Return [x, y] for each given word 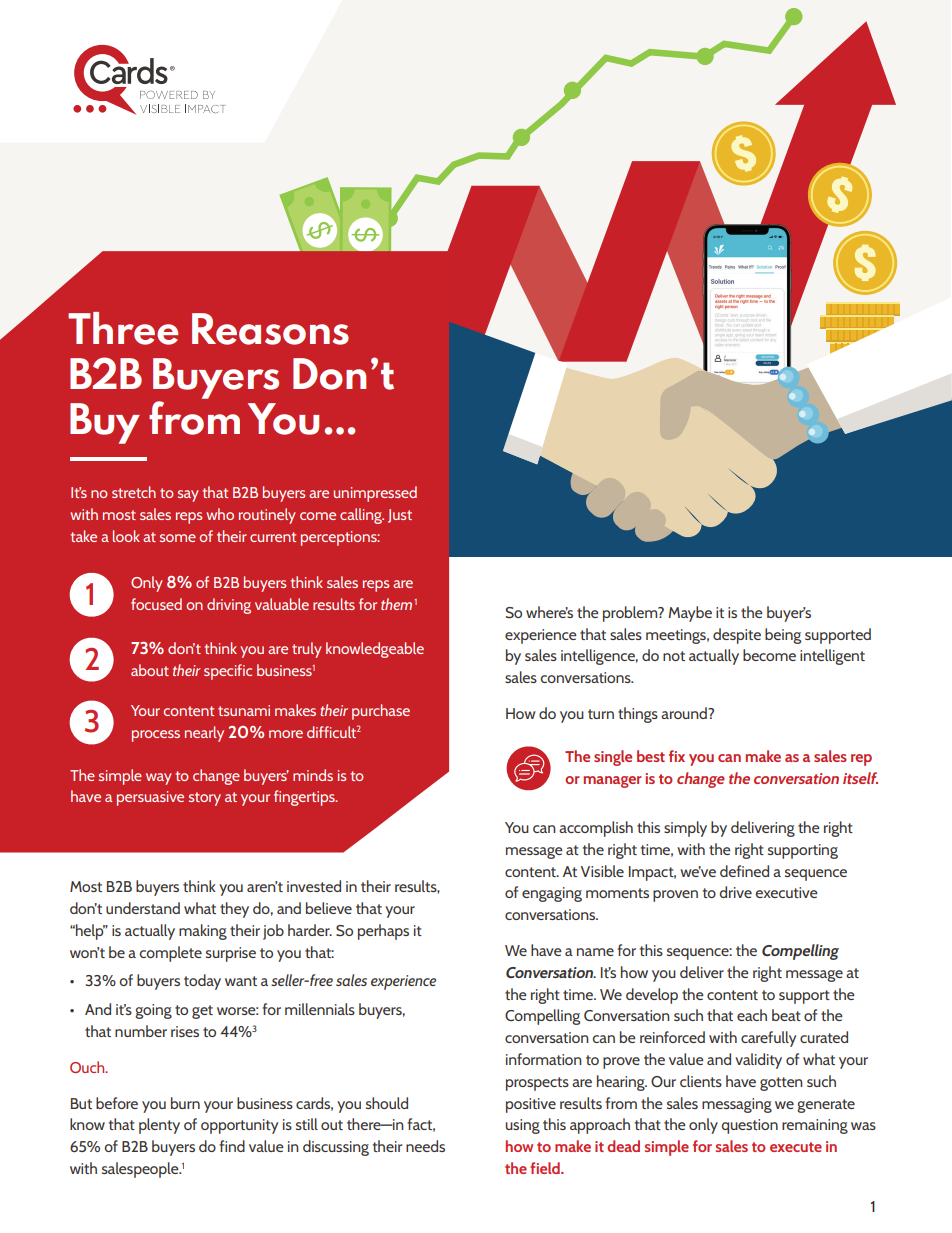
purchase [381, 712]
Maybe [690, 614]
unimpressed [375, 494]
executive [786, 892]
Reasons [270, 329]
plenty [159, 1126]
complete [171, 954]
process [156, 736]
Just [400, 516]
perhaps [383, 932]
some [178, 538]
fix [677, 756]
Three [123, 328]
